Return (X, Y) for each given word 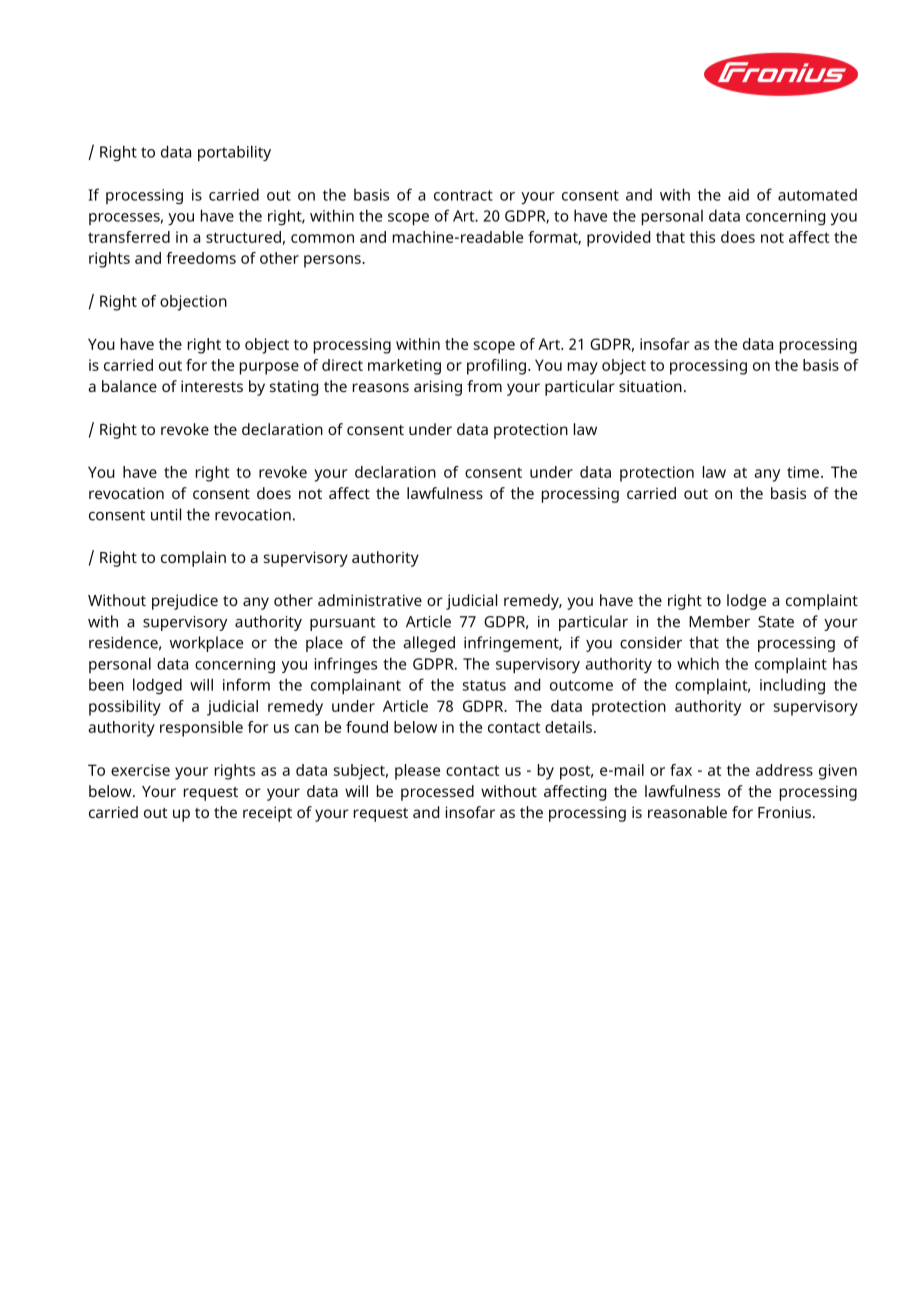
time (803, 472)
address (784, 770)
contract (463, 195)
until (166, 514)
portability (234, 153)
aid (738, 195)
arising (438, 388)
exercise (140, 770)
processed (437, 793)
